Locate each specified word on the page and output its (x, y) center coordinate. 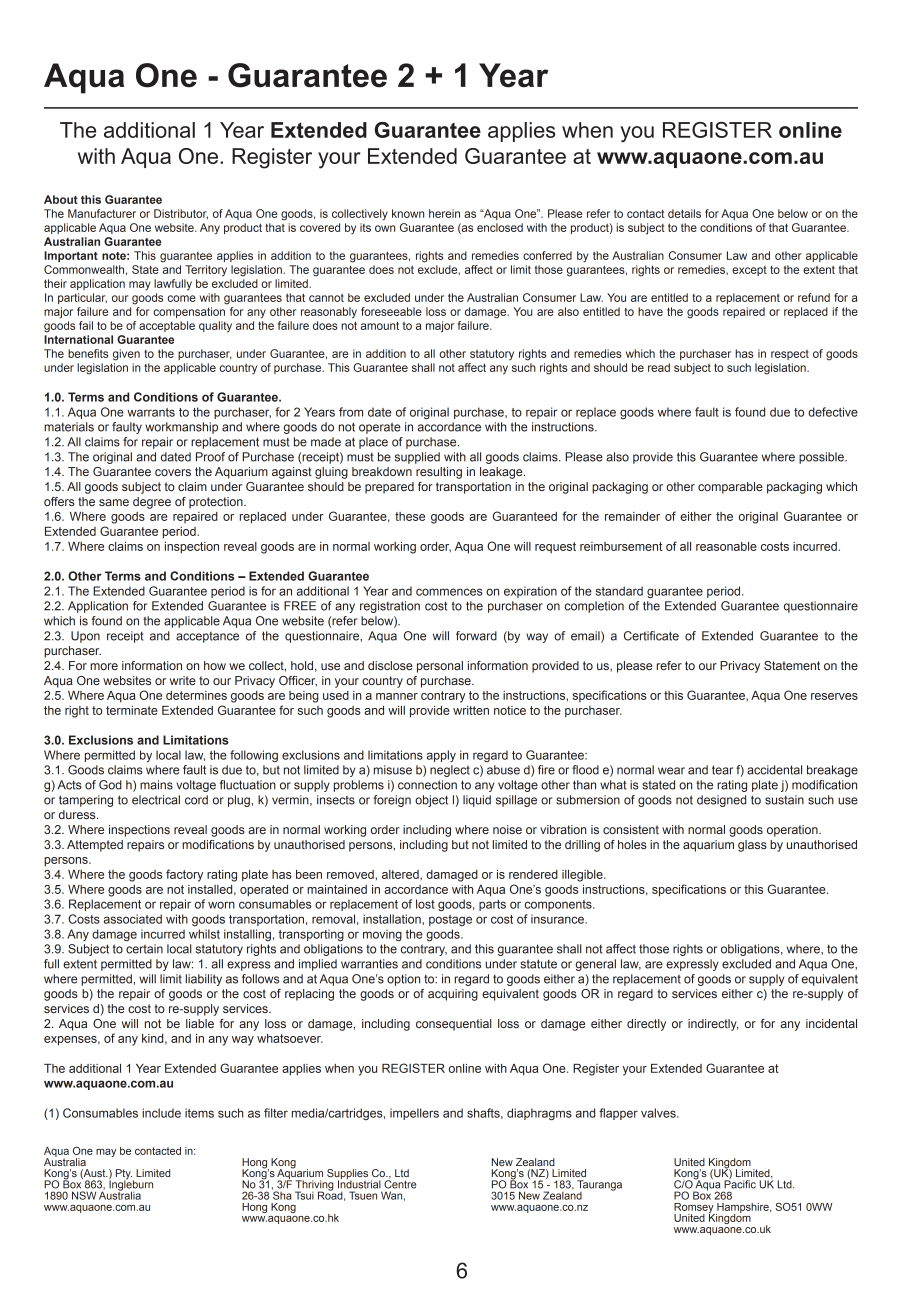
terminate (132, 710)
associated (133, 919)
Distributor (181, 214)
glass (752, 846)
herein (444, 213)
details (684, 213)
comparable (730, 488)
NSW (84, 1195)
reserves (834, 696)
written (471, 710)
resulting (439, 473)
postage (450, 920)
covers (173, 472)
